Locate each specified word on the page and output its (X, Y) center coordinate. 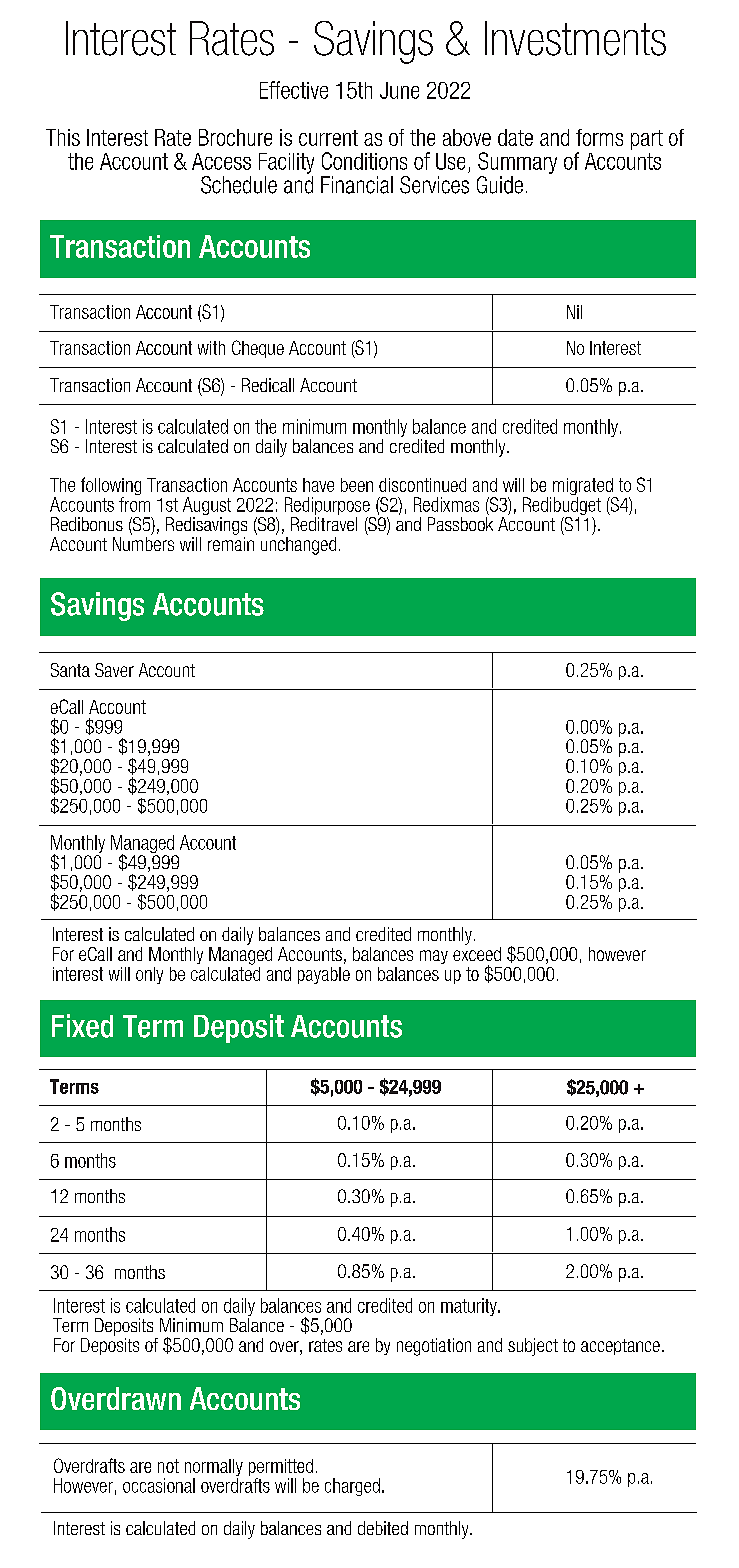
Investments (575, 38)
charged (352, 1487)
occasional (159, 1485)
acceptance (620, 1347)
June (399, 90)
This (63, 137)
